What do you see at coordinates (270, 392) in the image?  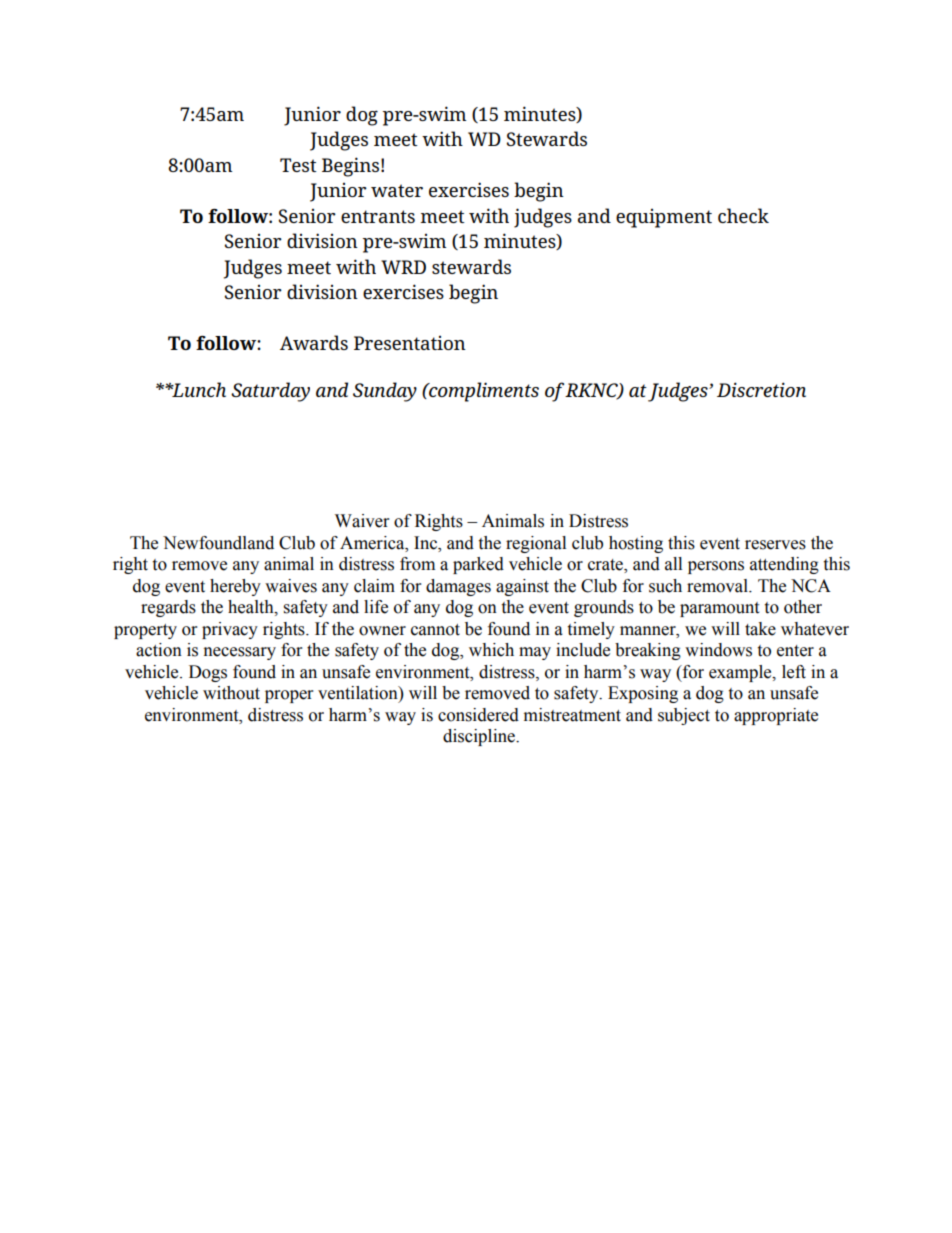 I see `Saturday` at bounding box center [270, 392].
